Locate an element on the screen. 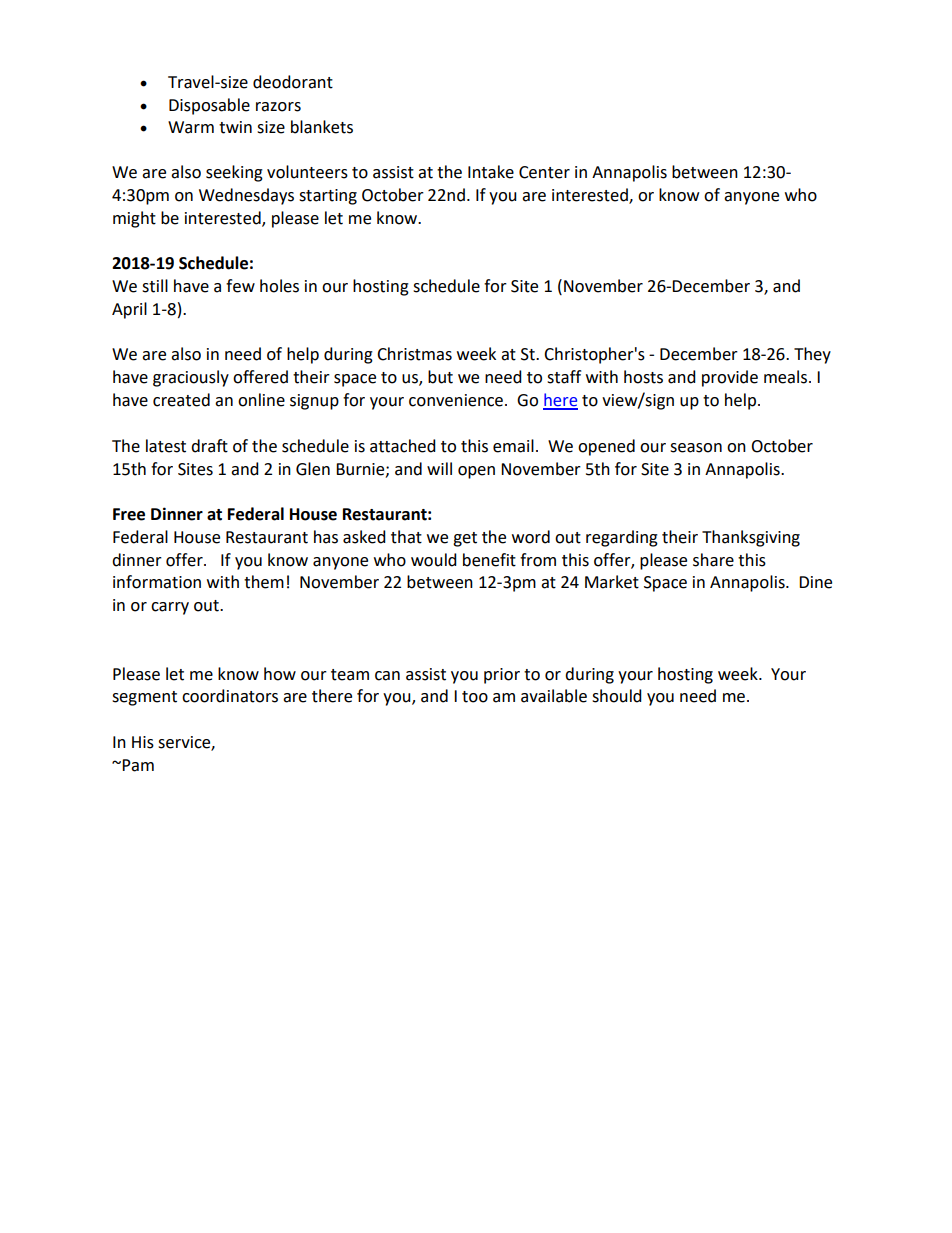 Image resolution: width=952 pixels, height=1233 pixels. Center is located at coordinates (544, 172).
